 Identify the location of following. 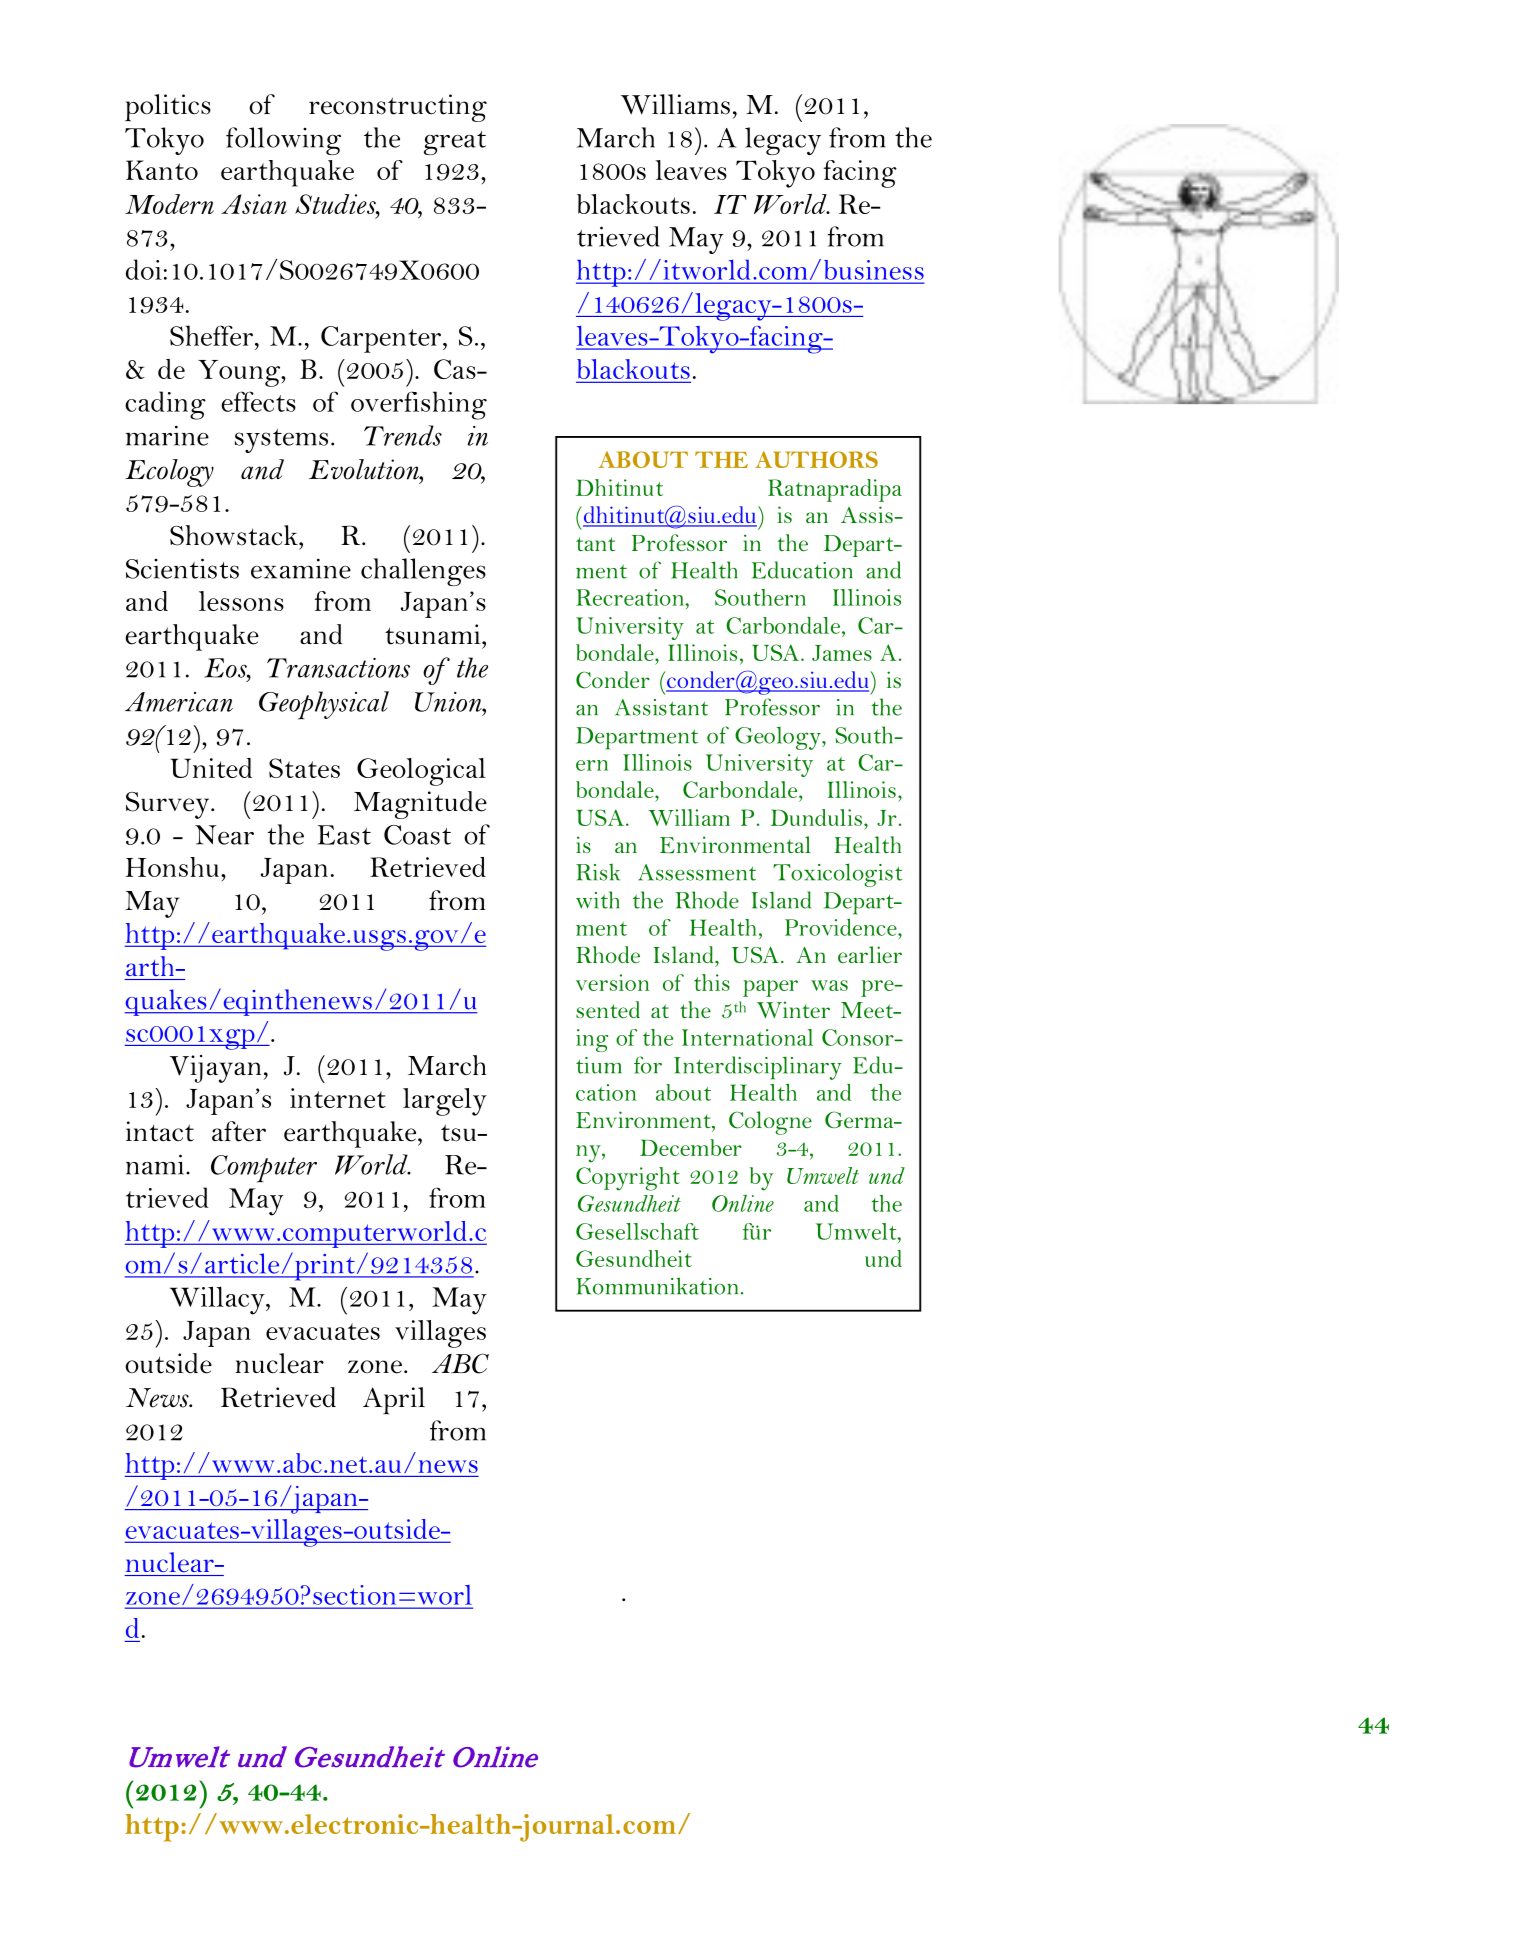
(283, 141).
